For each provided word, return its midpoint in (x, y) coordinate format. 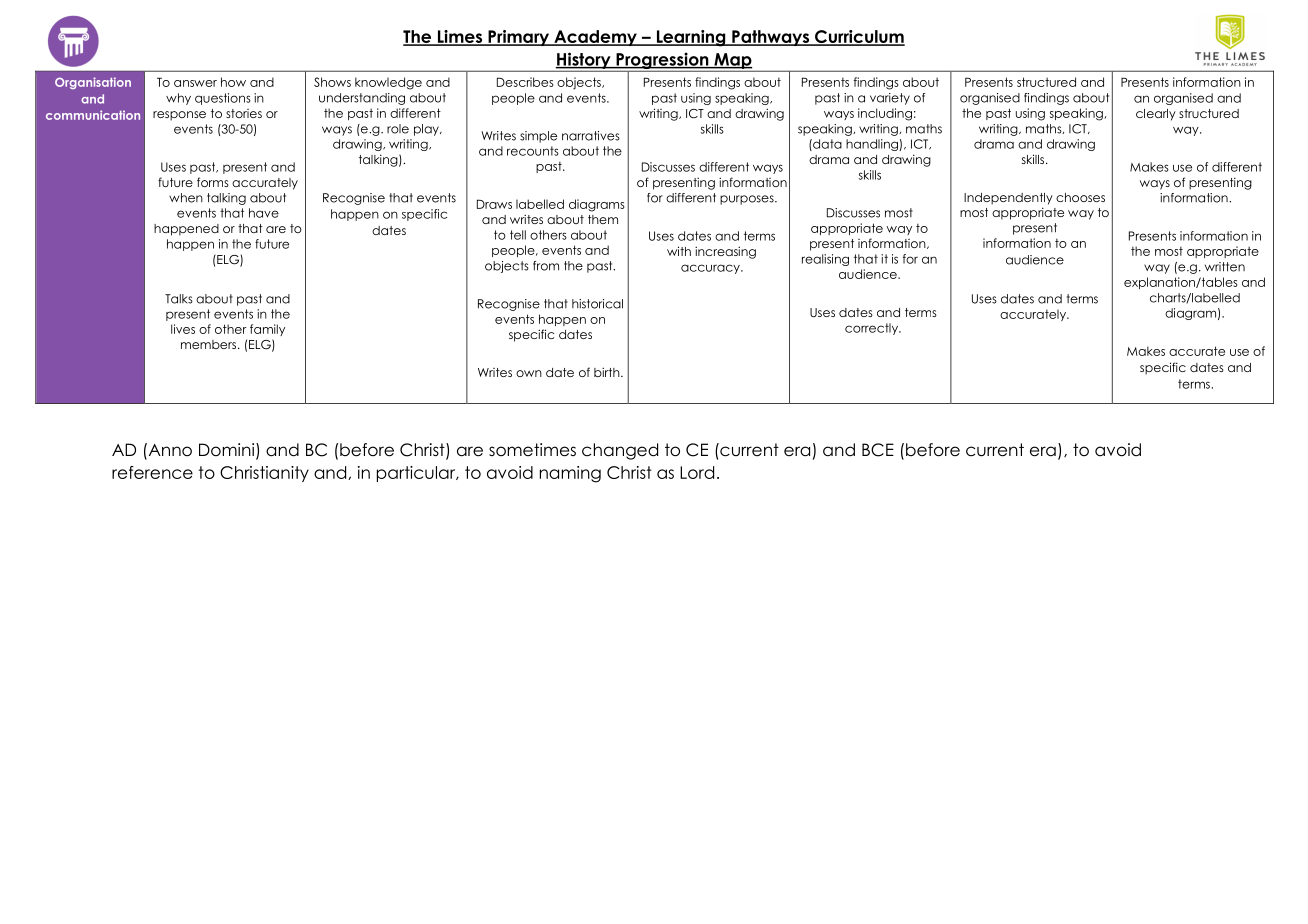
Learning (691, 38)
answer (195, 83)
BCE (878, 450)
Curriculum (859, 38)
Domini (228, 451)
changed (620, 451)
